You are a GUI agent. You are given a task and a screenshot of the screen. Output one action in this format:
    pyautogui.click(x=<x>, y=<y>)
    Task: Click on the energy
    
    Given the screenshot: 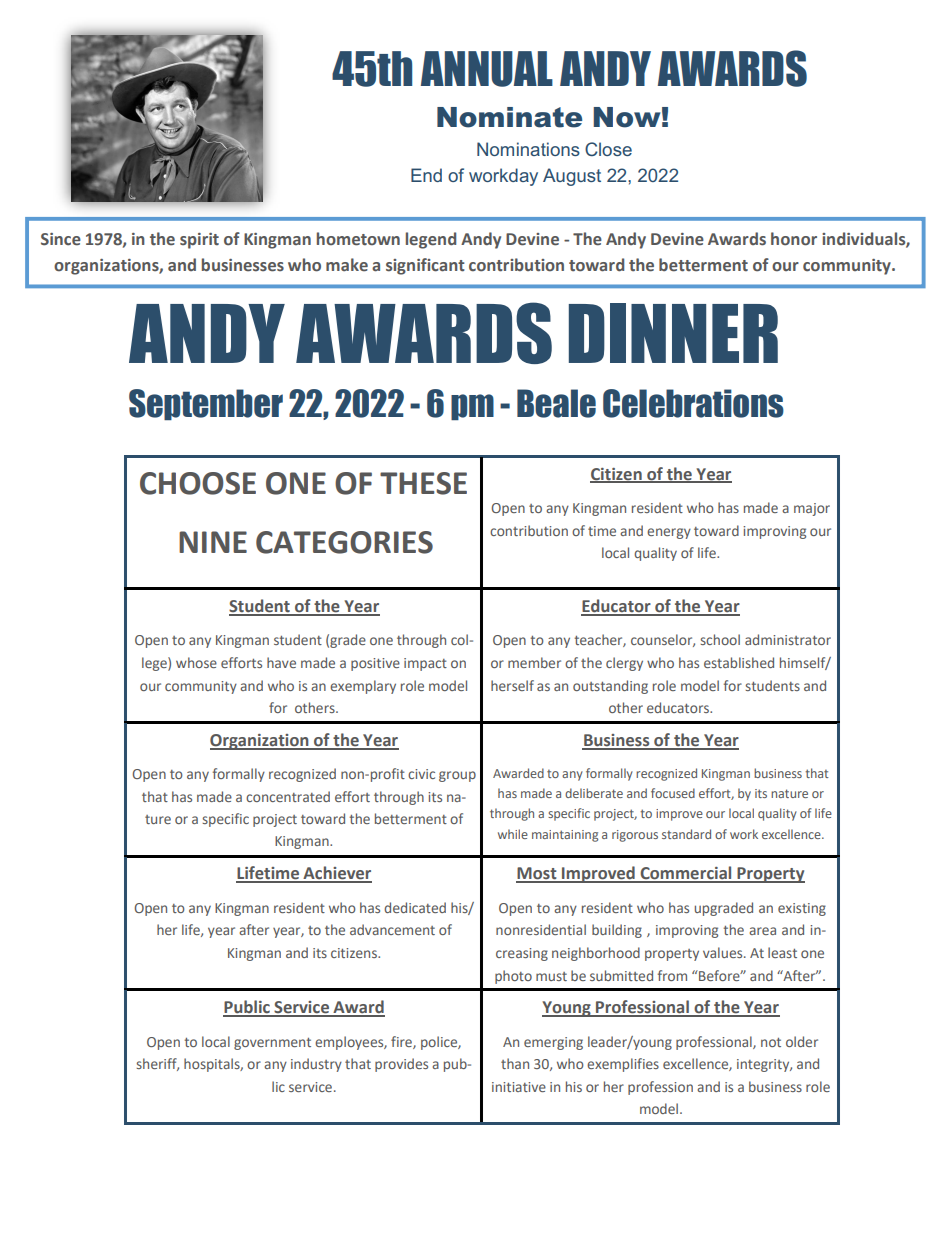 What is the action you would take?
    pyautogui.click(x=669, y=533)
